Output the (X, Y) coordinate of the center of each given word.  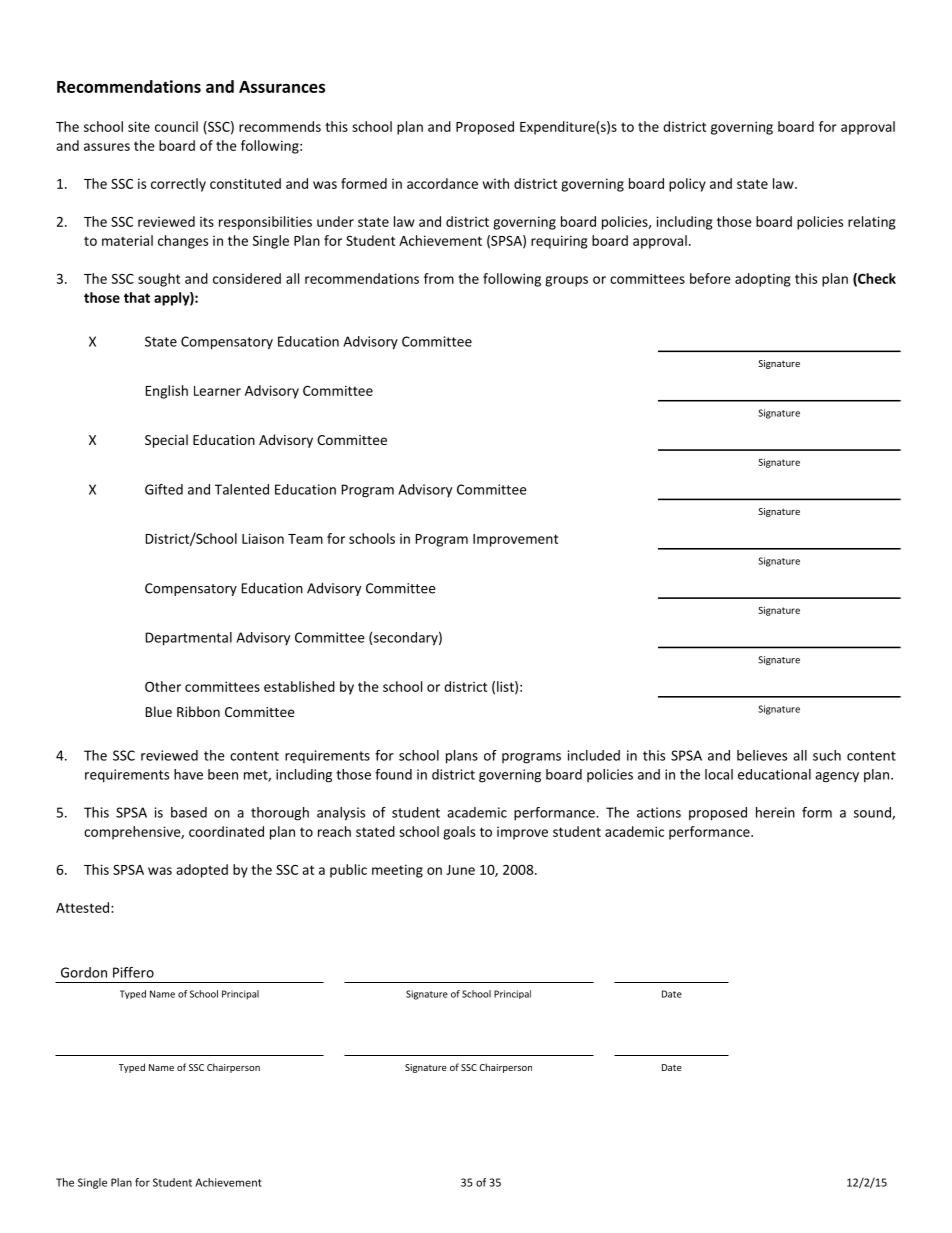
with (496, 183)
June (460, 870)
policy (687, 185)
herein (775, 812)
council (176, 126)
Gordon (84, 972)
